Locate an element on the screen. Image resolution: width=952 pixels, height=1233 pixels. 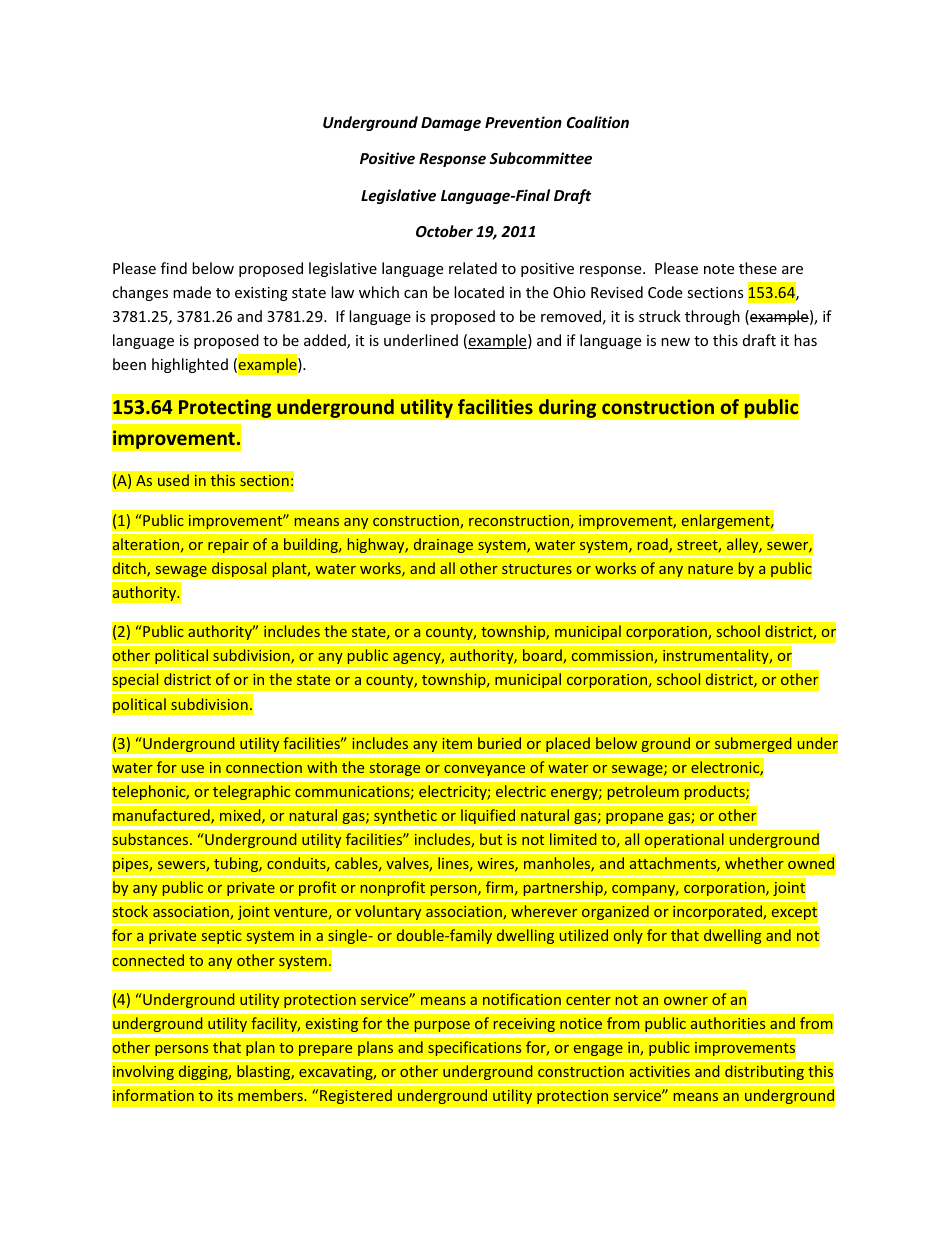
purpose is located at coordinates (442, 1026).
